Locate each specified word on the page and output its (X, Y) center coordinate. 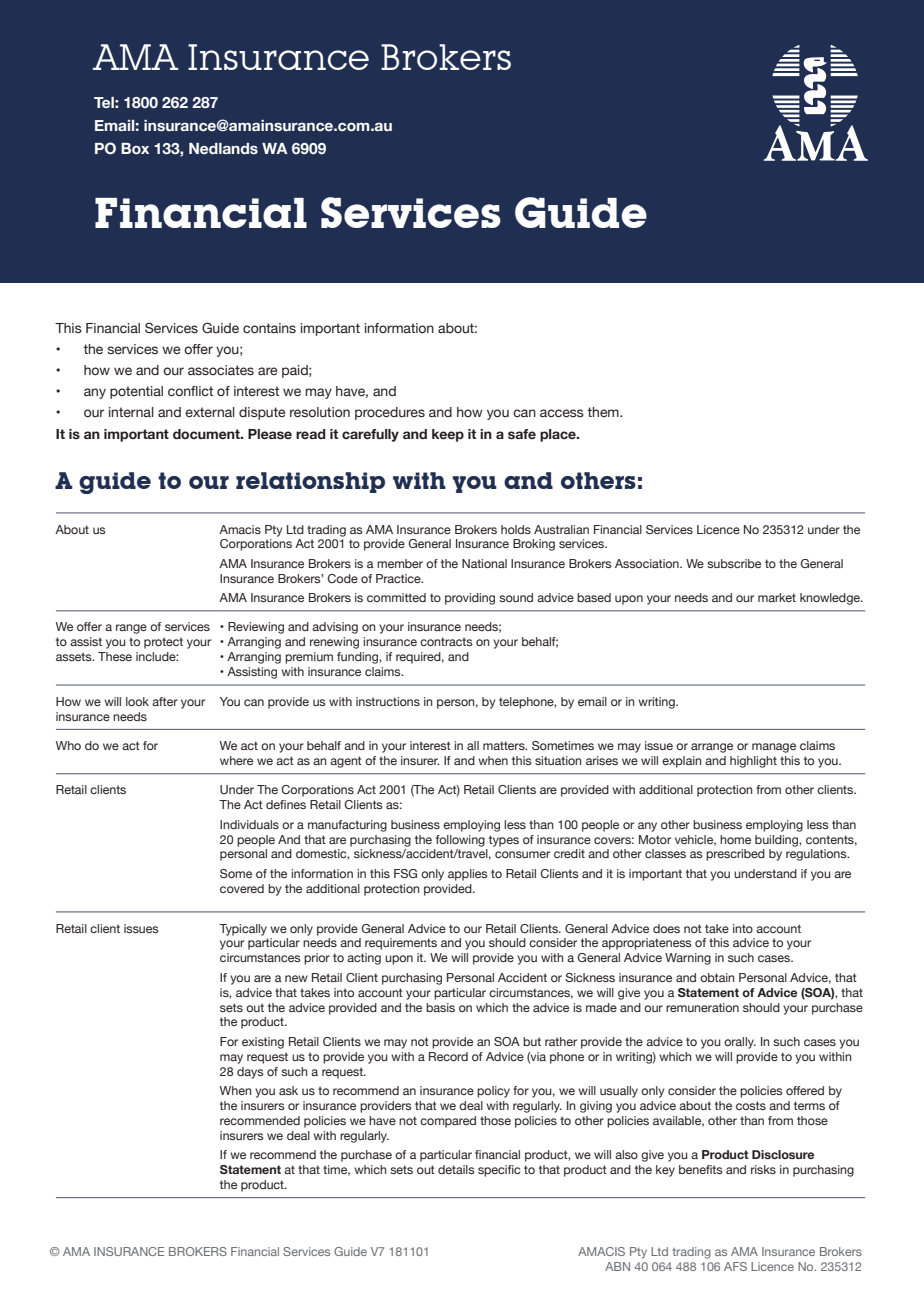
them (604, 412)
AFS (735, 1266)
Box (135, 149)
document (207, 434)
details (456, 1169)
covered (242, 888)
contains (269, 328)
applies (468, 875)
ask (288, 1090)
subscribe (734, 563)
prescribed (735, 855)
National (484, 563)
